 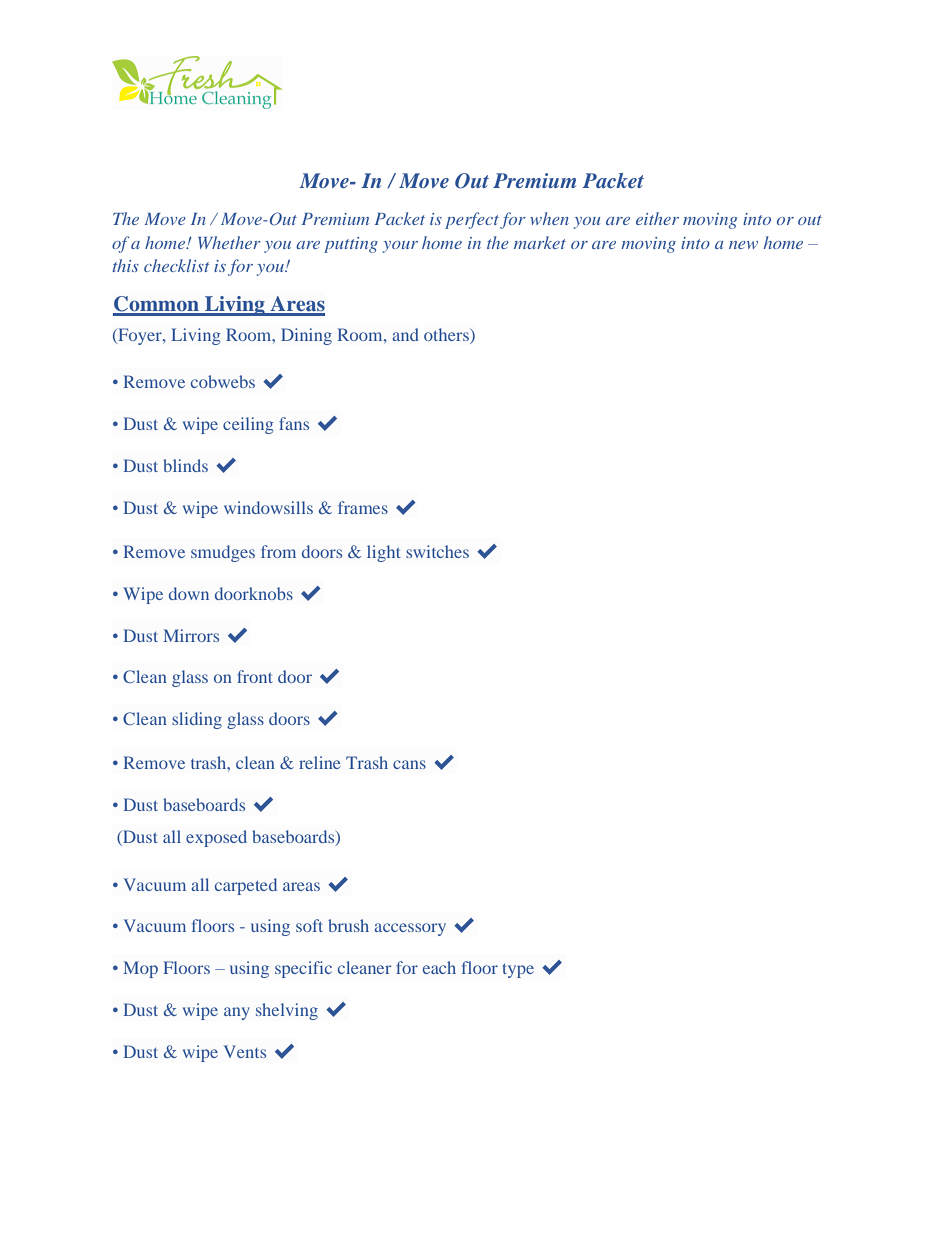 I want to click on accessory, so click(x=410, y=929).
